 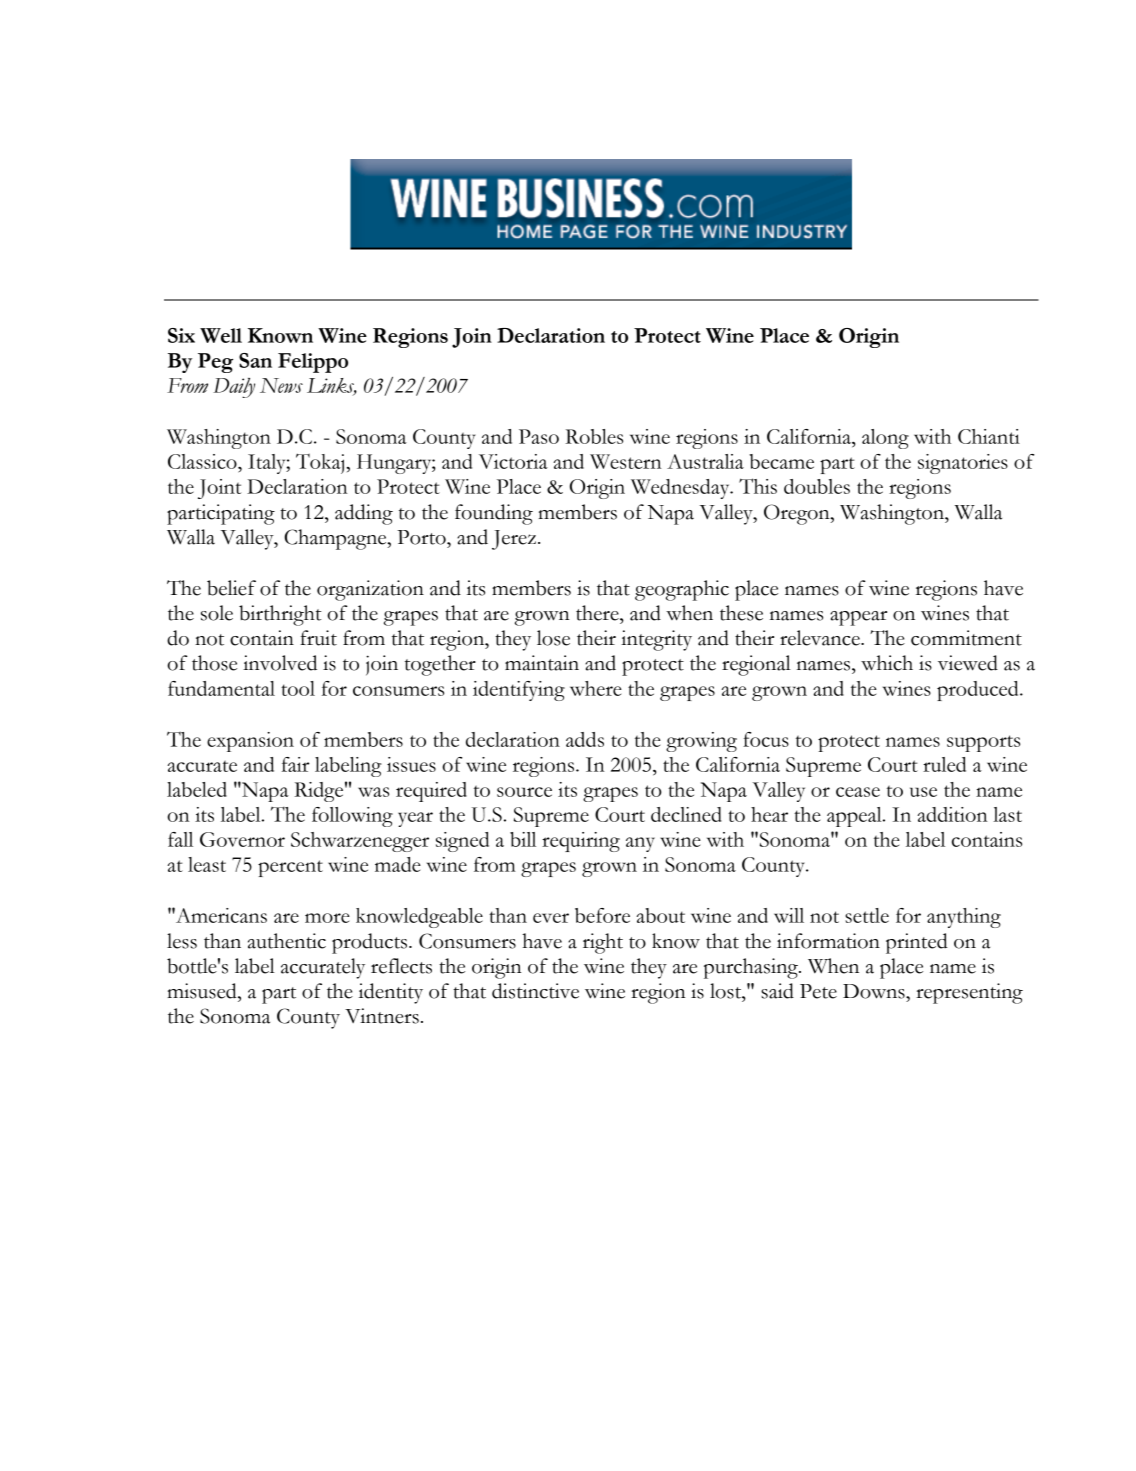 I want to click on sole, so click(x=217, y=613).
